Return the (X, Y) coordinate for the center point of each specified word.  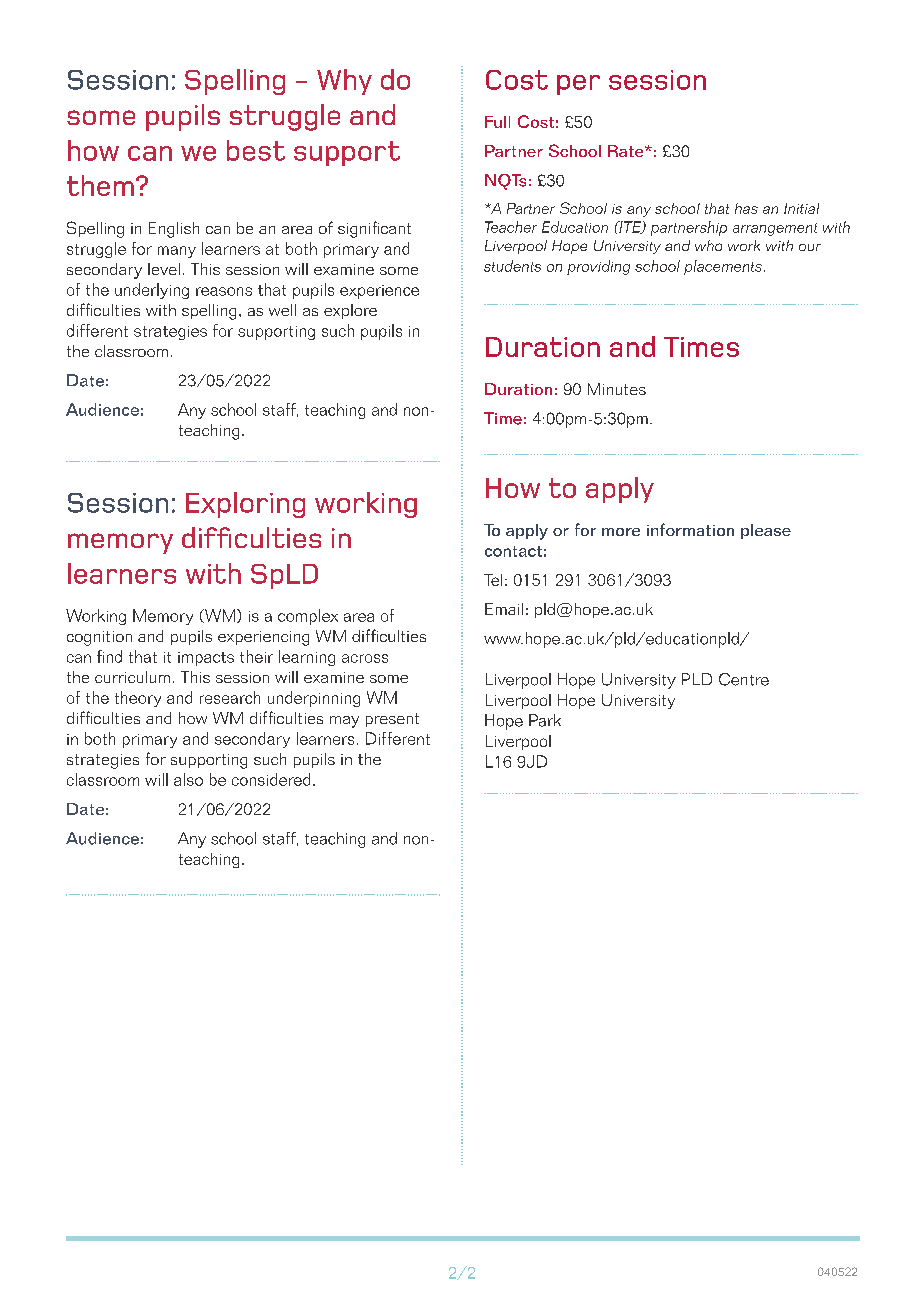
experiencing (263, 638)
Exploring (245, 505)
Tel (493, 580)
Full (497, 122)
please (766, 531)
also (188, 779)
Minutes (617, 389)
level (164, 269)
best (256, 150)
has (746, 208)
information (690, 529)
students (512, 266)
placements (723, 267)
